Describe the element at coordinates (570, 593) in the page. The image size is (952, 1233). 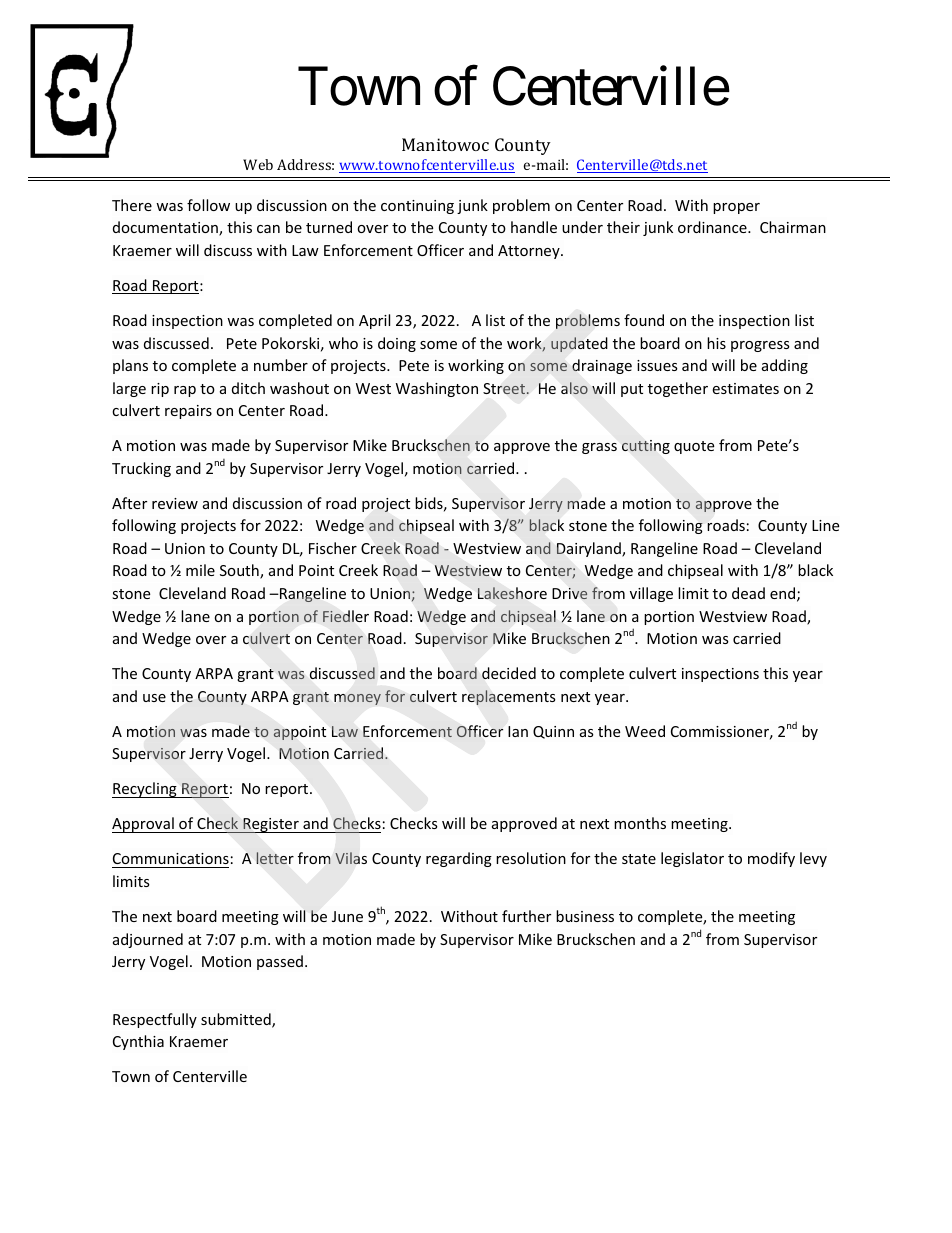
I see `Drive` at that location.
